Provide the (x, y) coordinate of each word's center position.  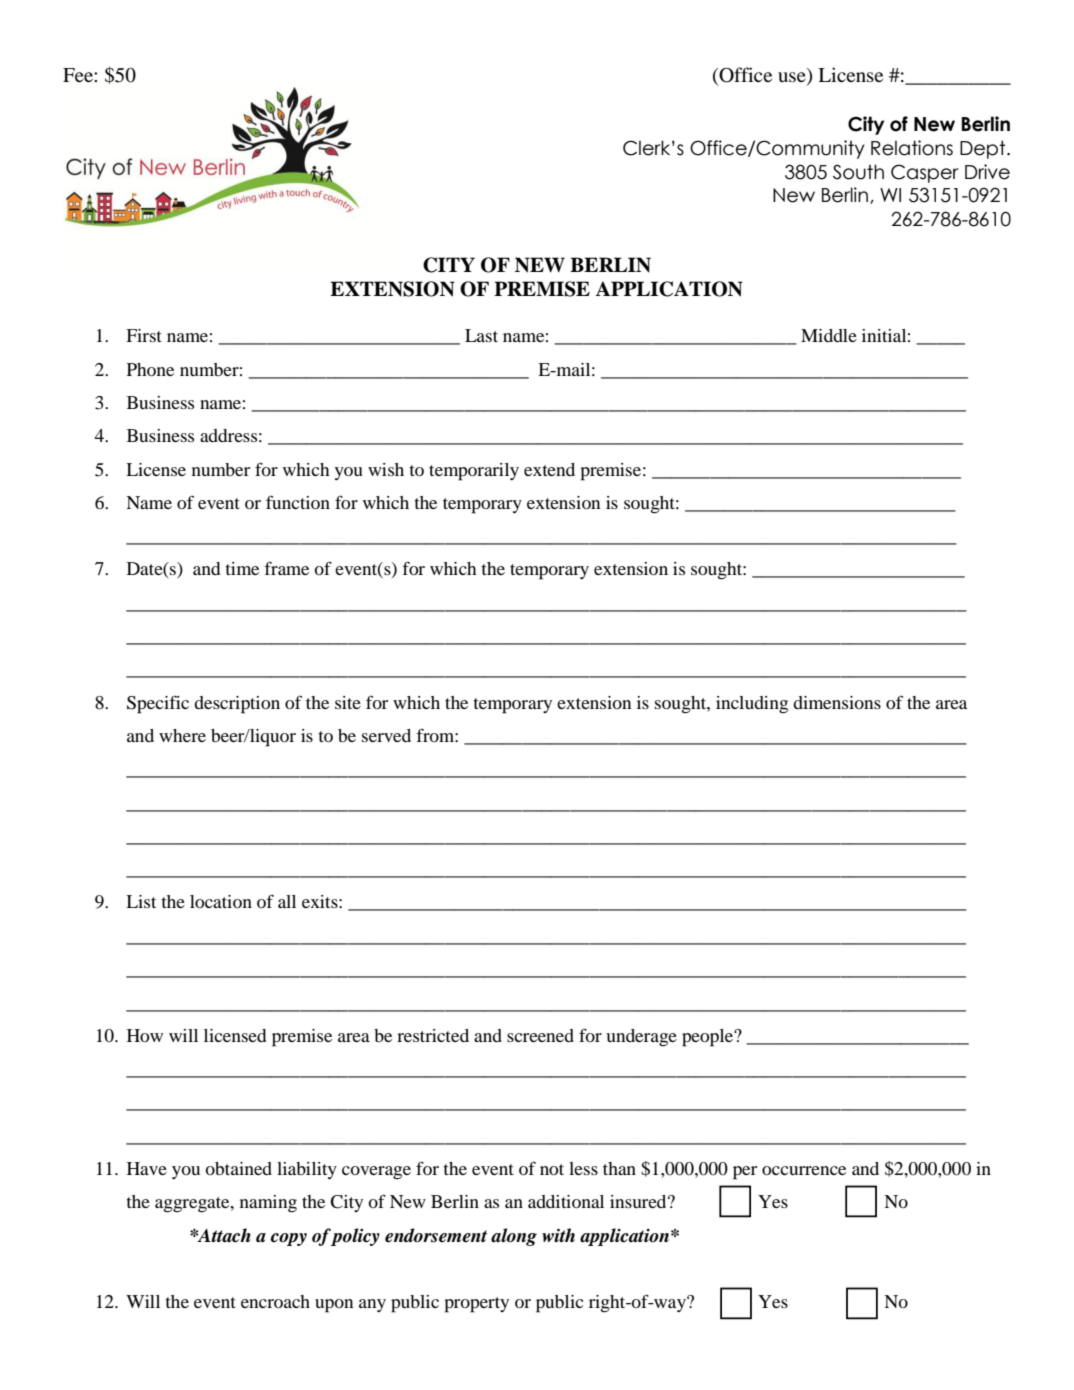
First (144, 335)
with (558, 1235)
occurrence (804, 1170)
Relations (912, 148)
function (298, 502)
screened (540, 1035)
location (221, 901)
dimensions (837, 702)
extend (549, 469)
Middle (829, 335)
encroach (275, 1301)
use (793, 78)
